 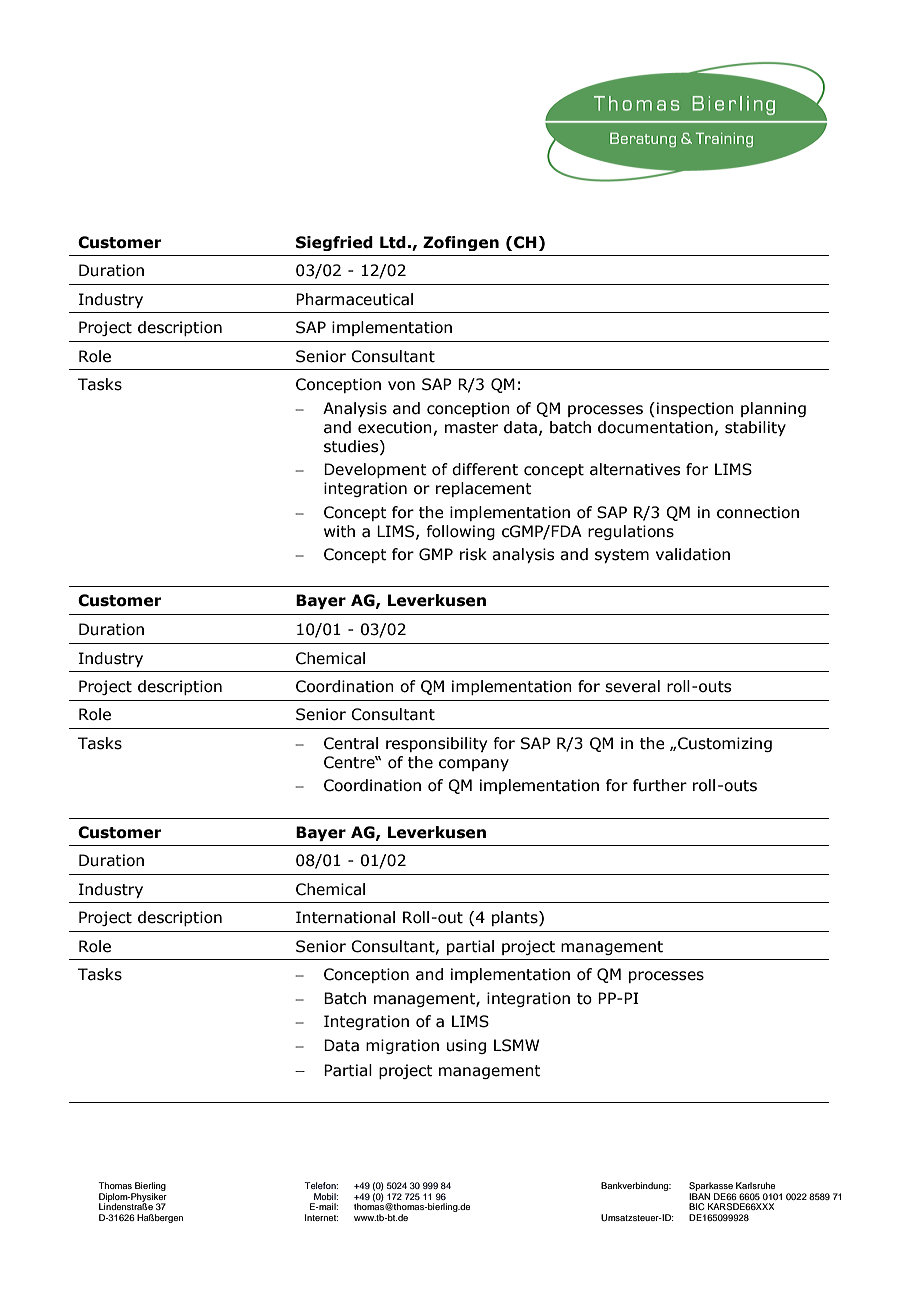 I want to click on Customizing, so click(x=725, y=744).
